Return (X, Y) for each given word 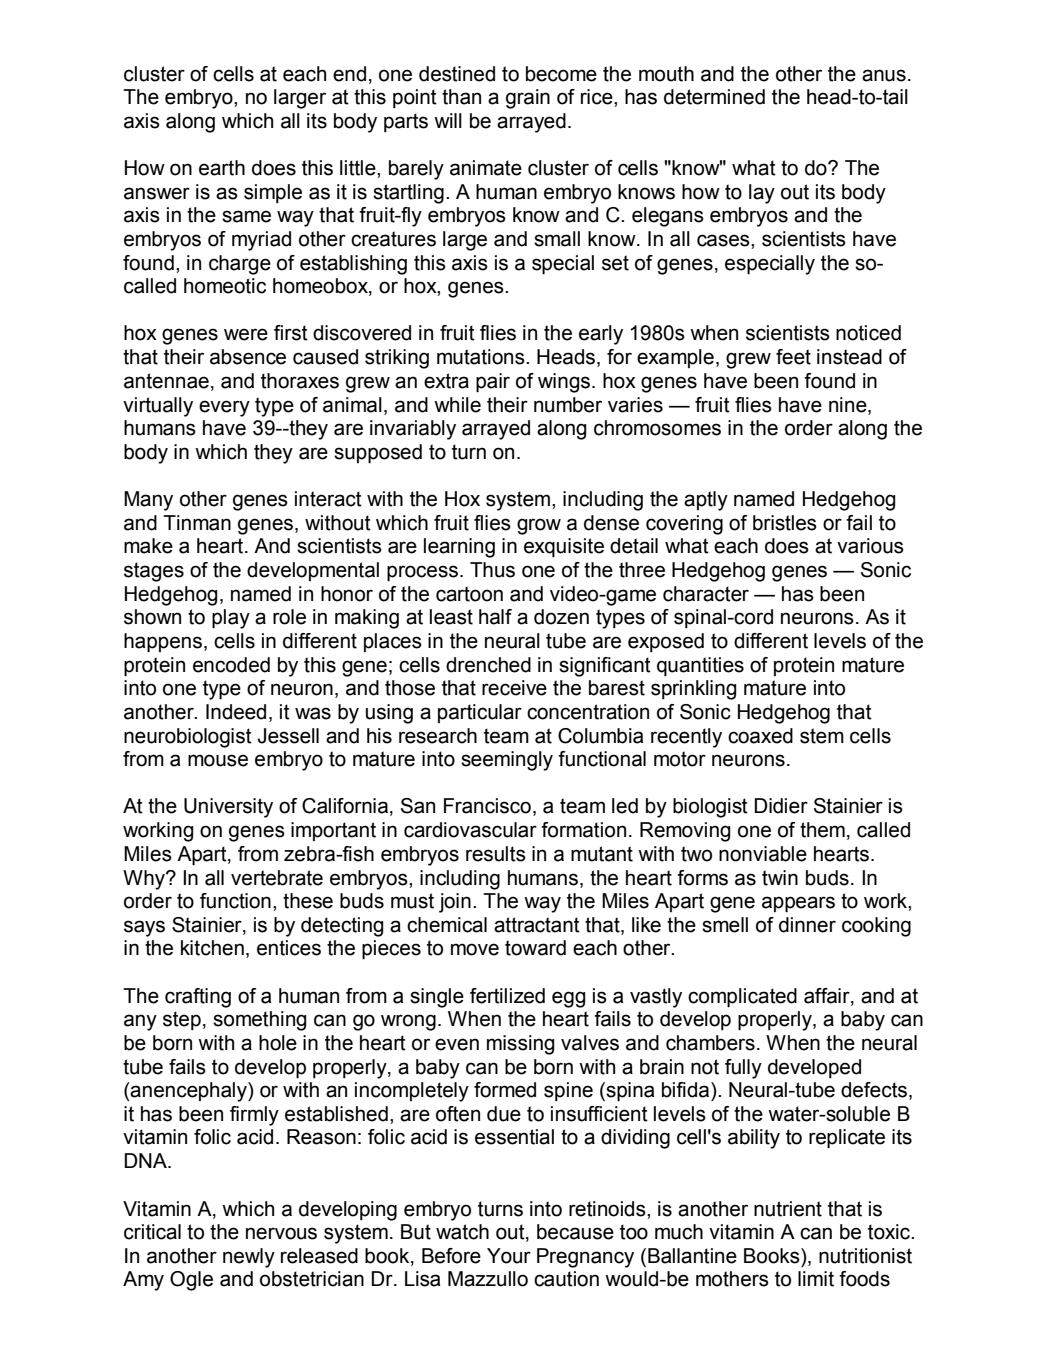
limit (816, 1279)
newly (249, 1258)
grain (528, 99)
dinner (807, 925)
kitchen (212, 948)
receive (514, 688)
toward (535, 948)
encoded (231, 665)
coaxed (760, 736)
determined (714, 97)
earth (222, 168)
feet (793, 357)
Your (509, 1256)
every (224, 408)
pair (493, 383)
